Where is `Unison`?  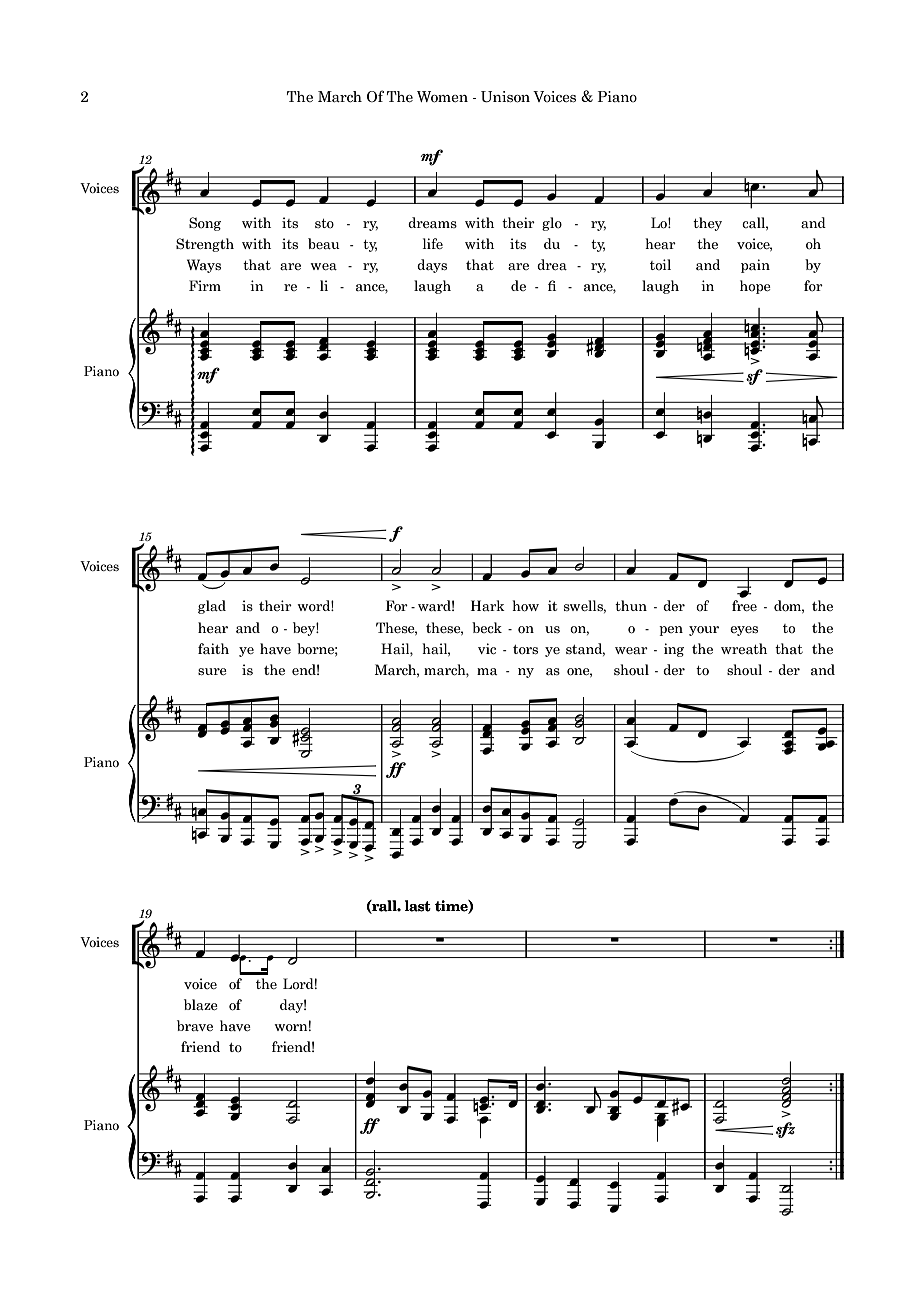
Unison is located at coordinates (505, 97).
